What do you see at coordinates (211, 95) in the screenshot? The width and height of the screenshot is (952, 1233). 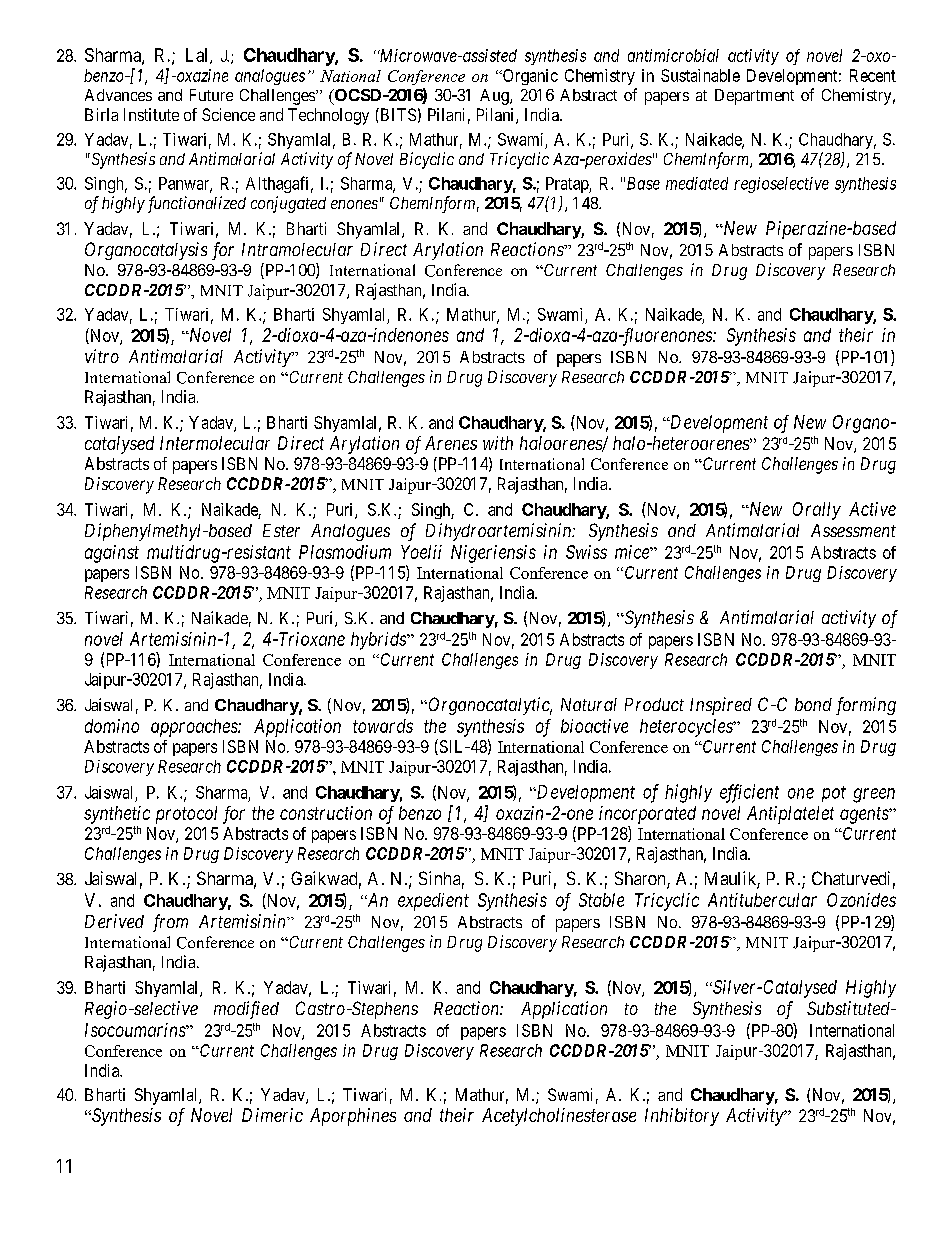 I see `Future` at bounding box center [211, 95].
